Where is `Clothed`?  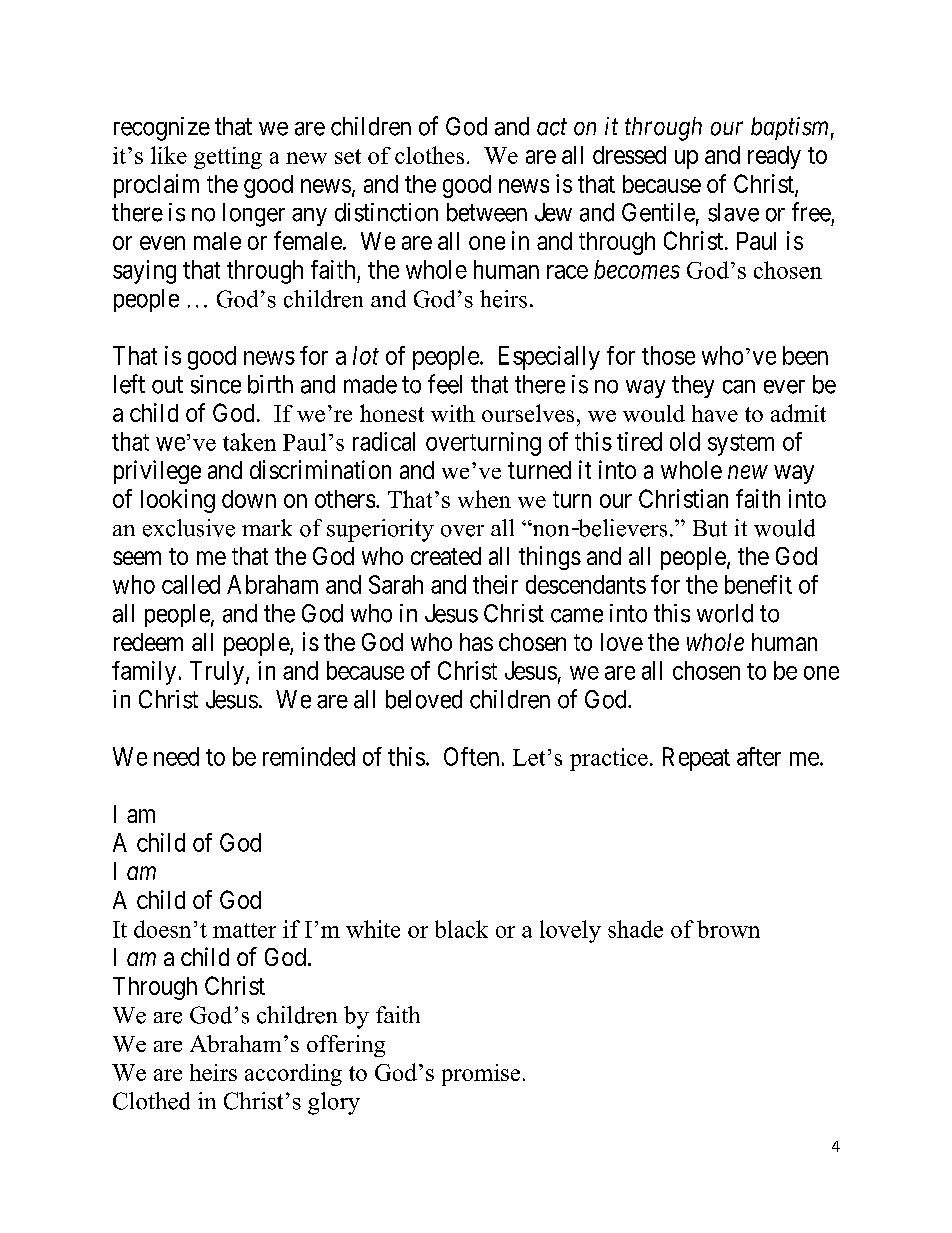 Clothed is located at coordinates (151, 1101).
